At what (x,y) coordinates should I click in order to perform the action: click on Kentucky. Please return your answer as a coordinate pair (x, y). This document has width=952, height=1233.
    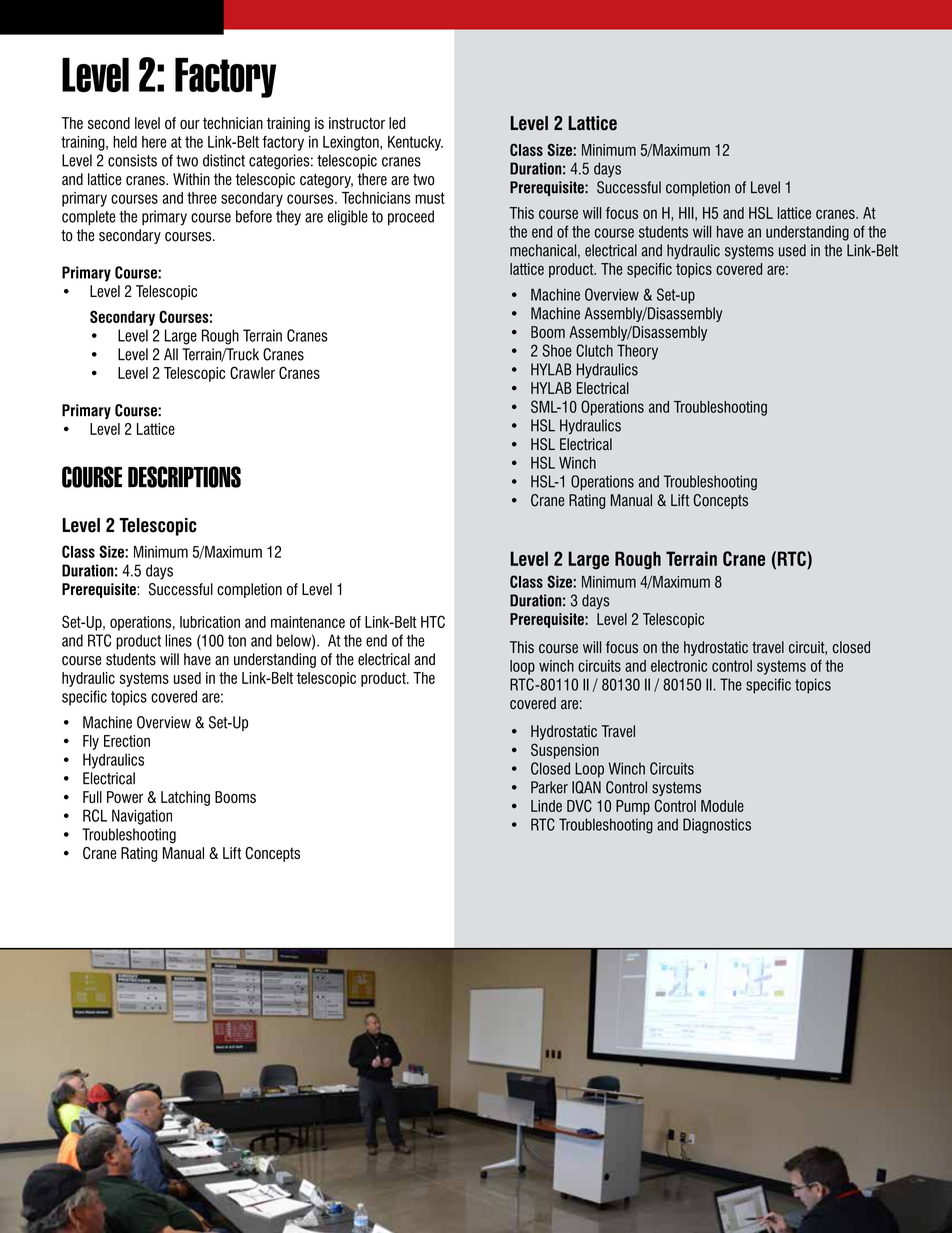
    Looking at the image, I should click on (415, 143).
